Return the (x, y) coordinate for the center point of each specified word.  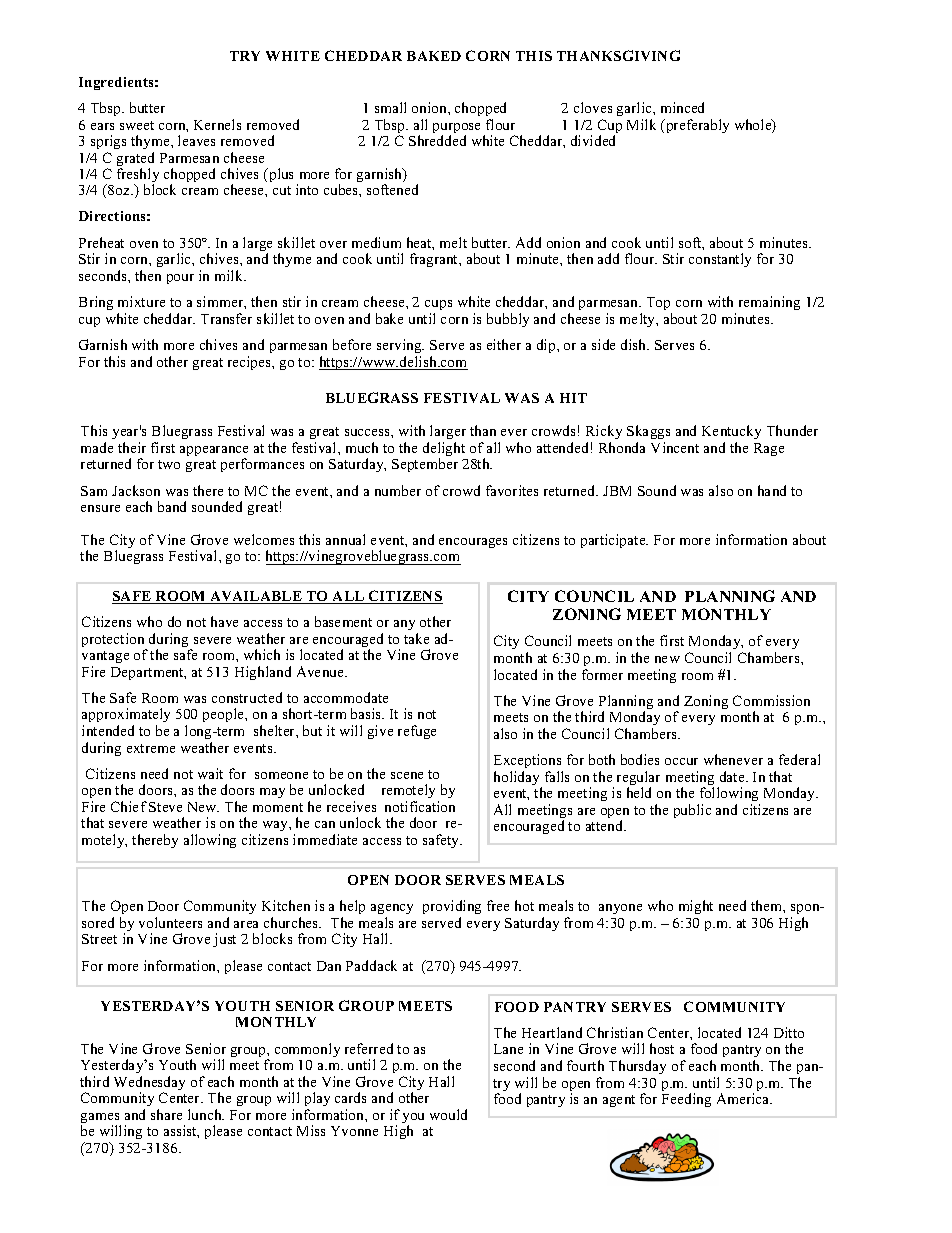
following (729, 794)
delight (444, 450)
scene (407, 775)
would (448, 1114)
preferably (696, 126)
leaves (196, 140)
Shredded (437, 140)
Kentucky (731, 432)
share (166, 1114)
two (169, 464)
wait (210, 773)
